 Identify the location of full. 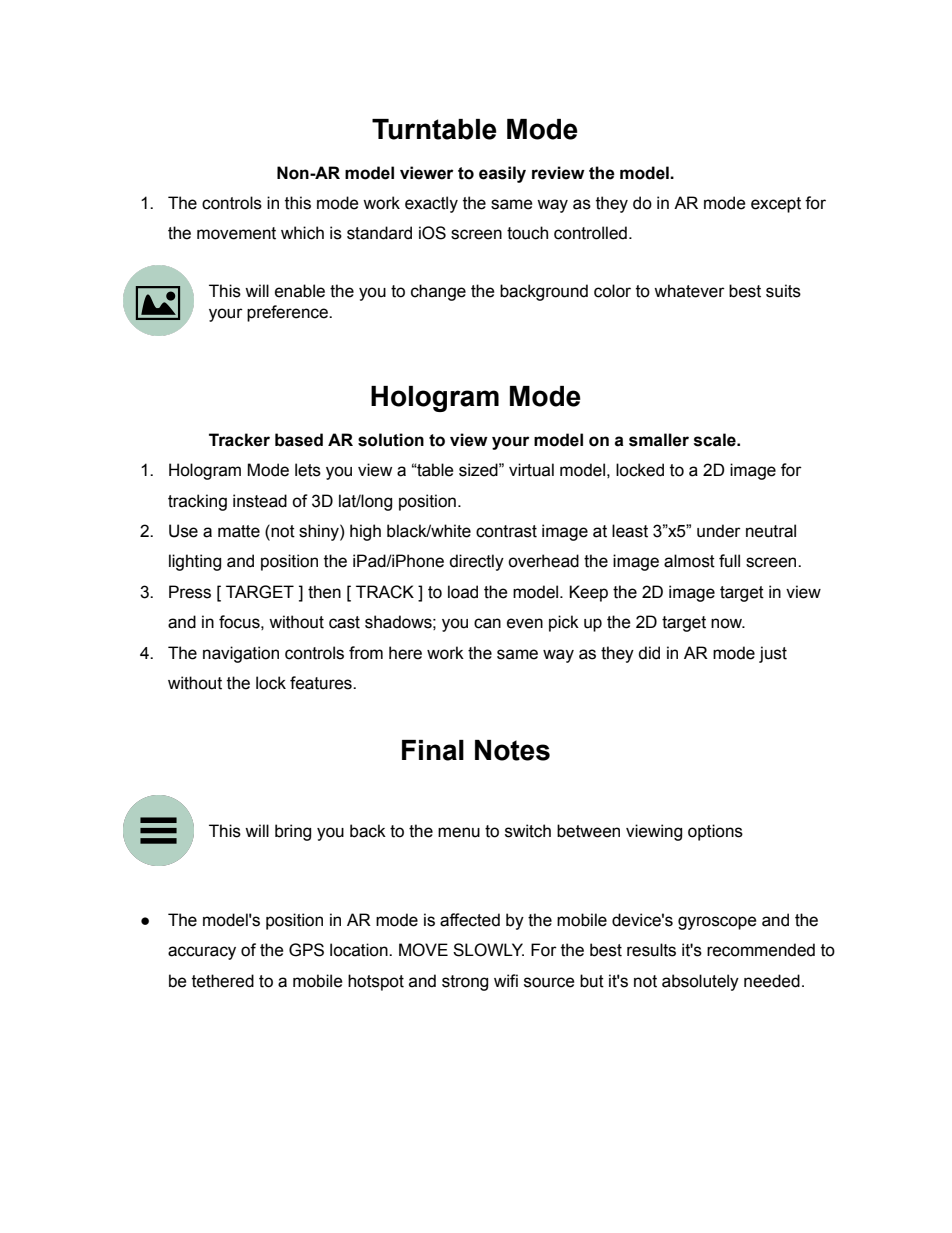
(729, 561).
